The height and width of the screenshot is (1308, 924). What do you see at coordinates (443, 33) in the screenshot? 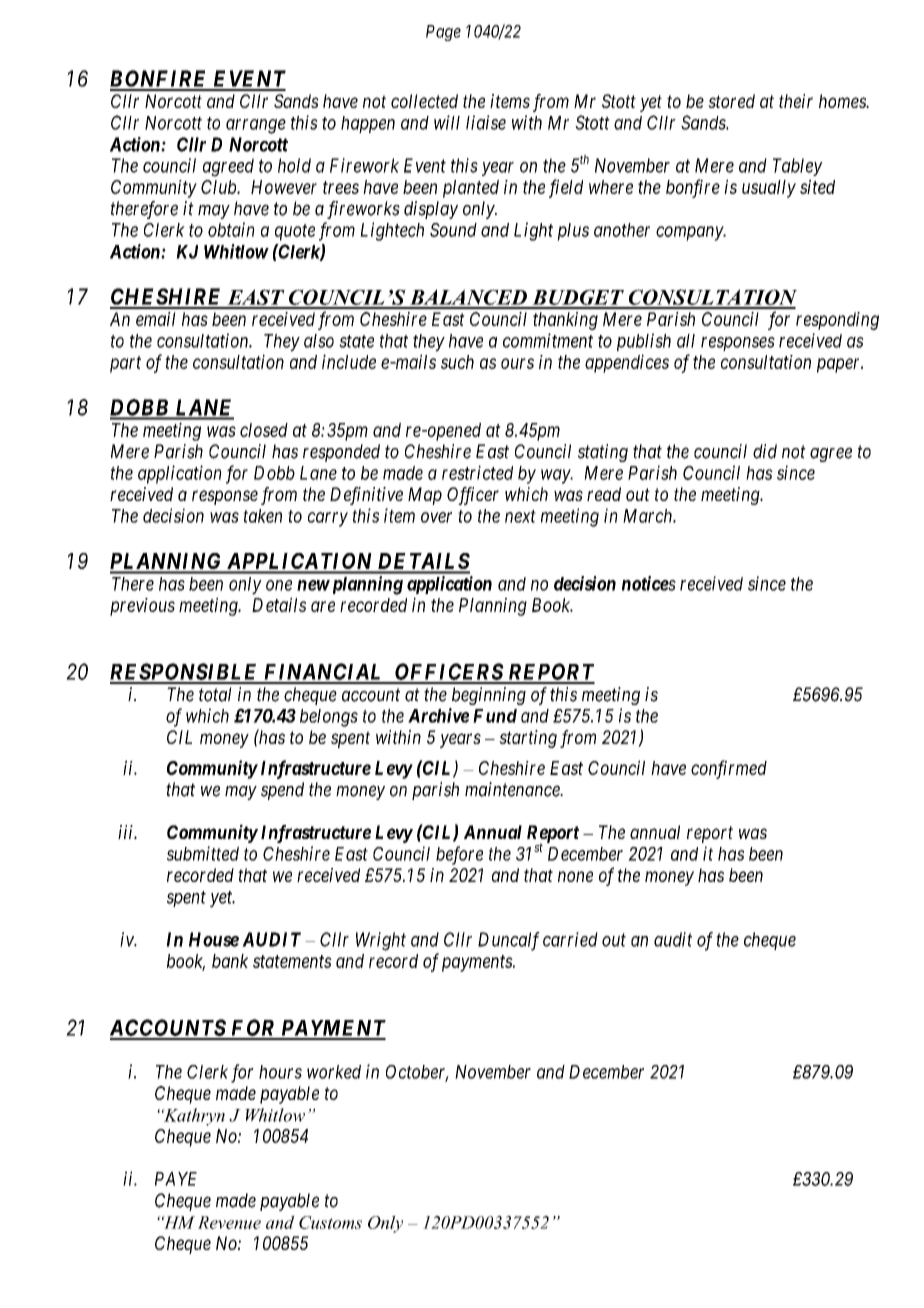
I see `Page` at bounding box center [443, 33].
